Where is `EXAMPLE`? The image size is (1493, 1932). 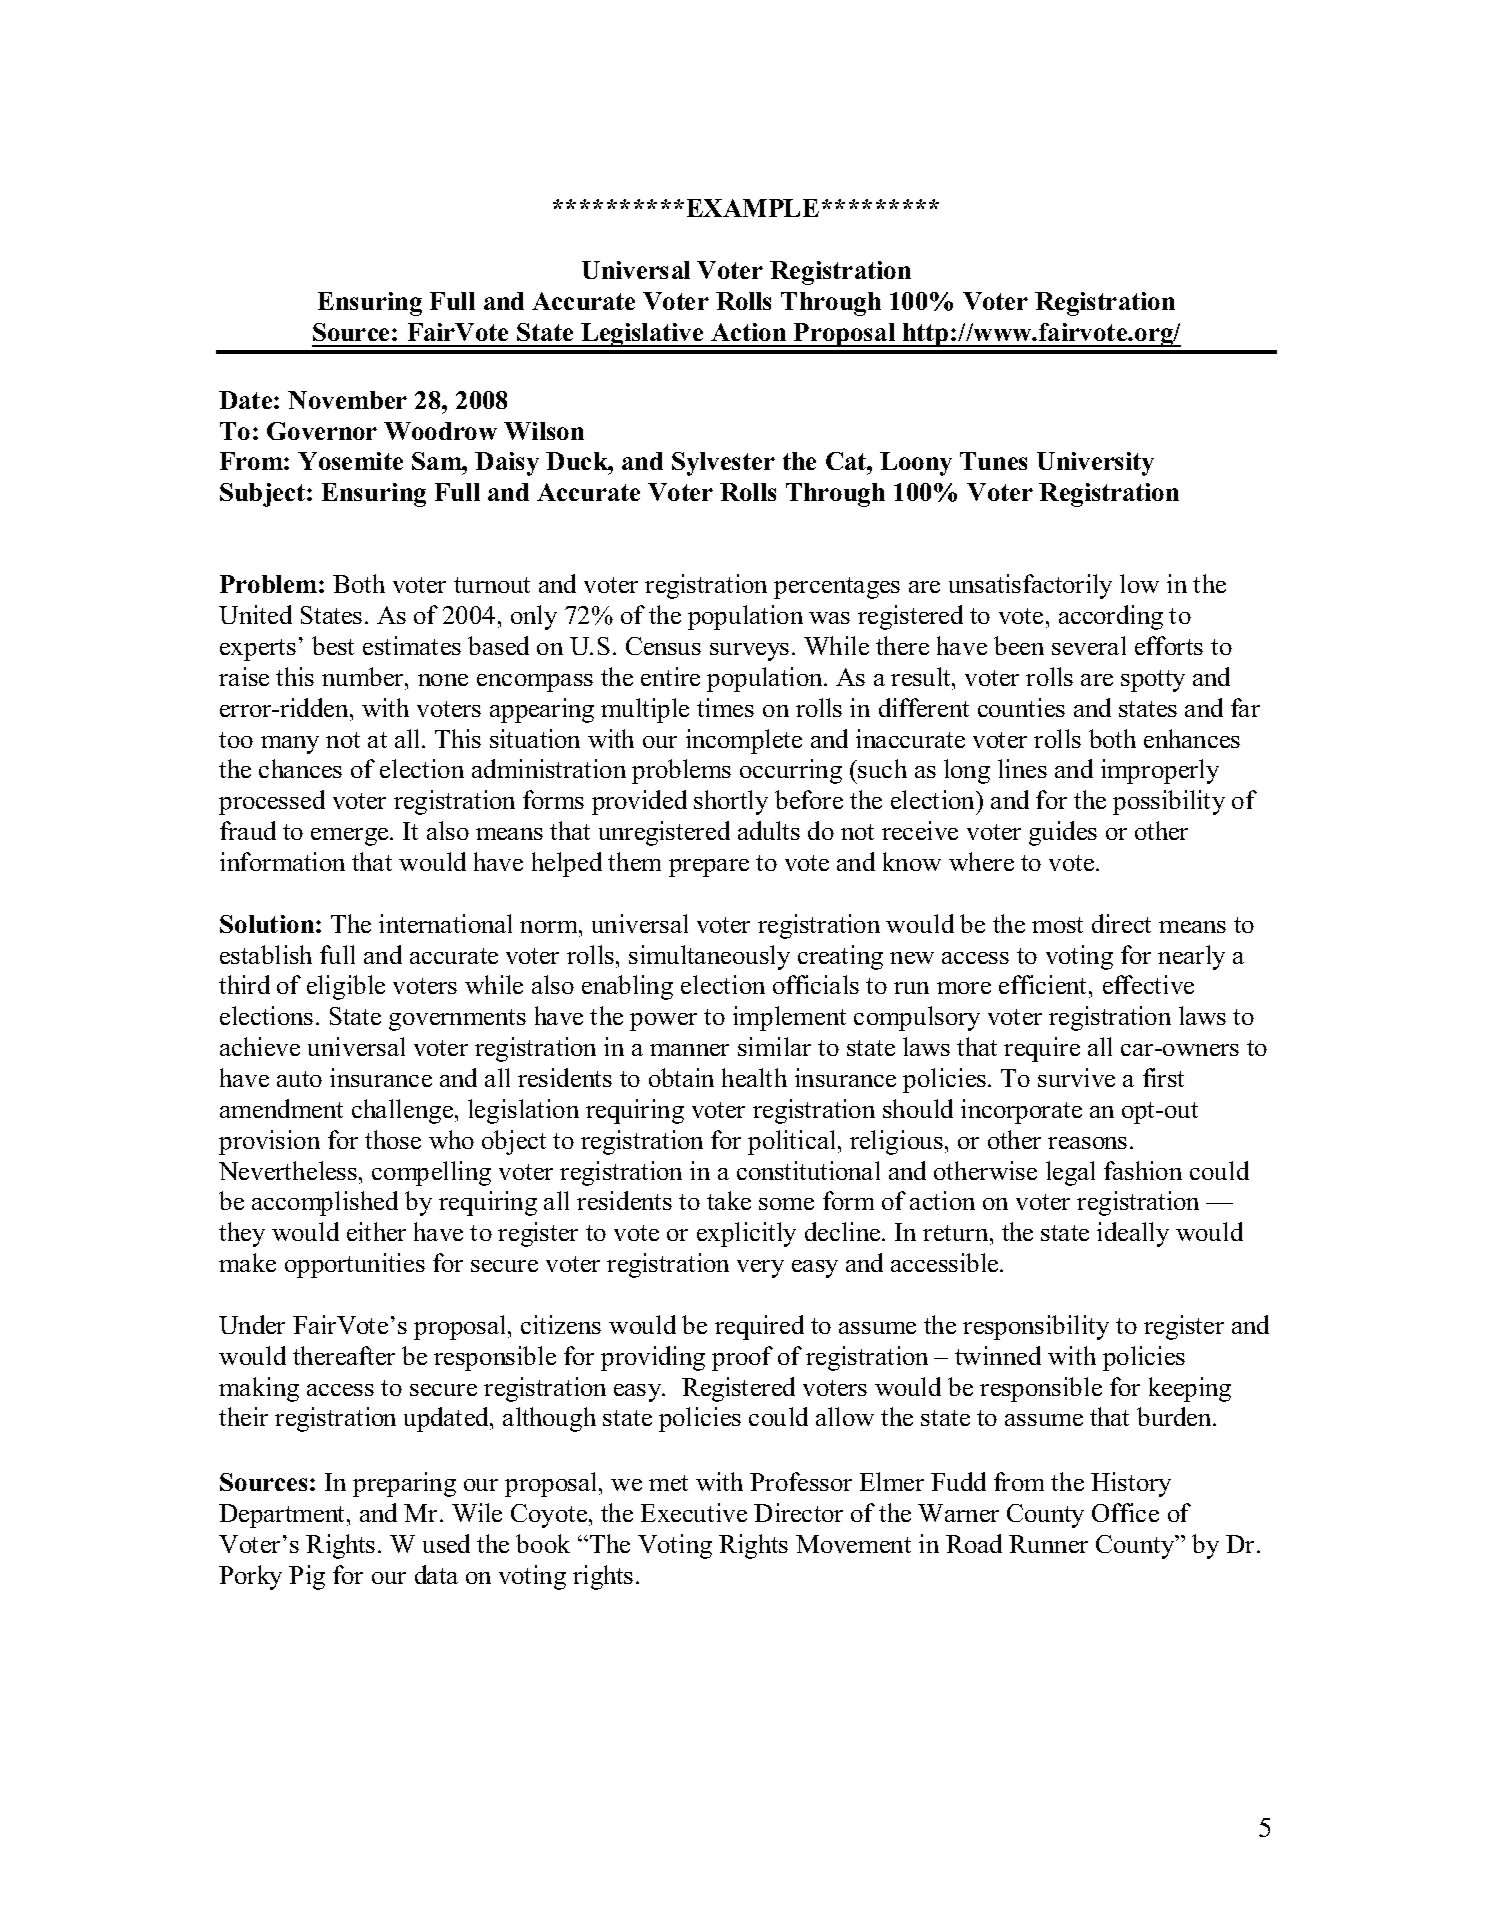 EXAMPLE is located at coordinates (753, 208).
